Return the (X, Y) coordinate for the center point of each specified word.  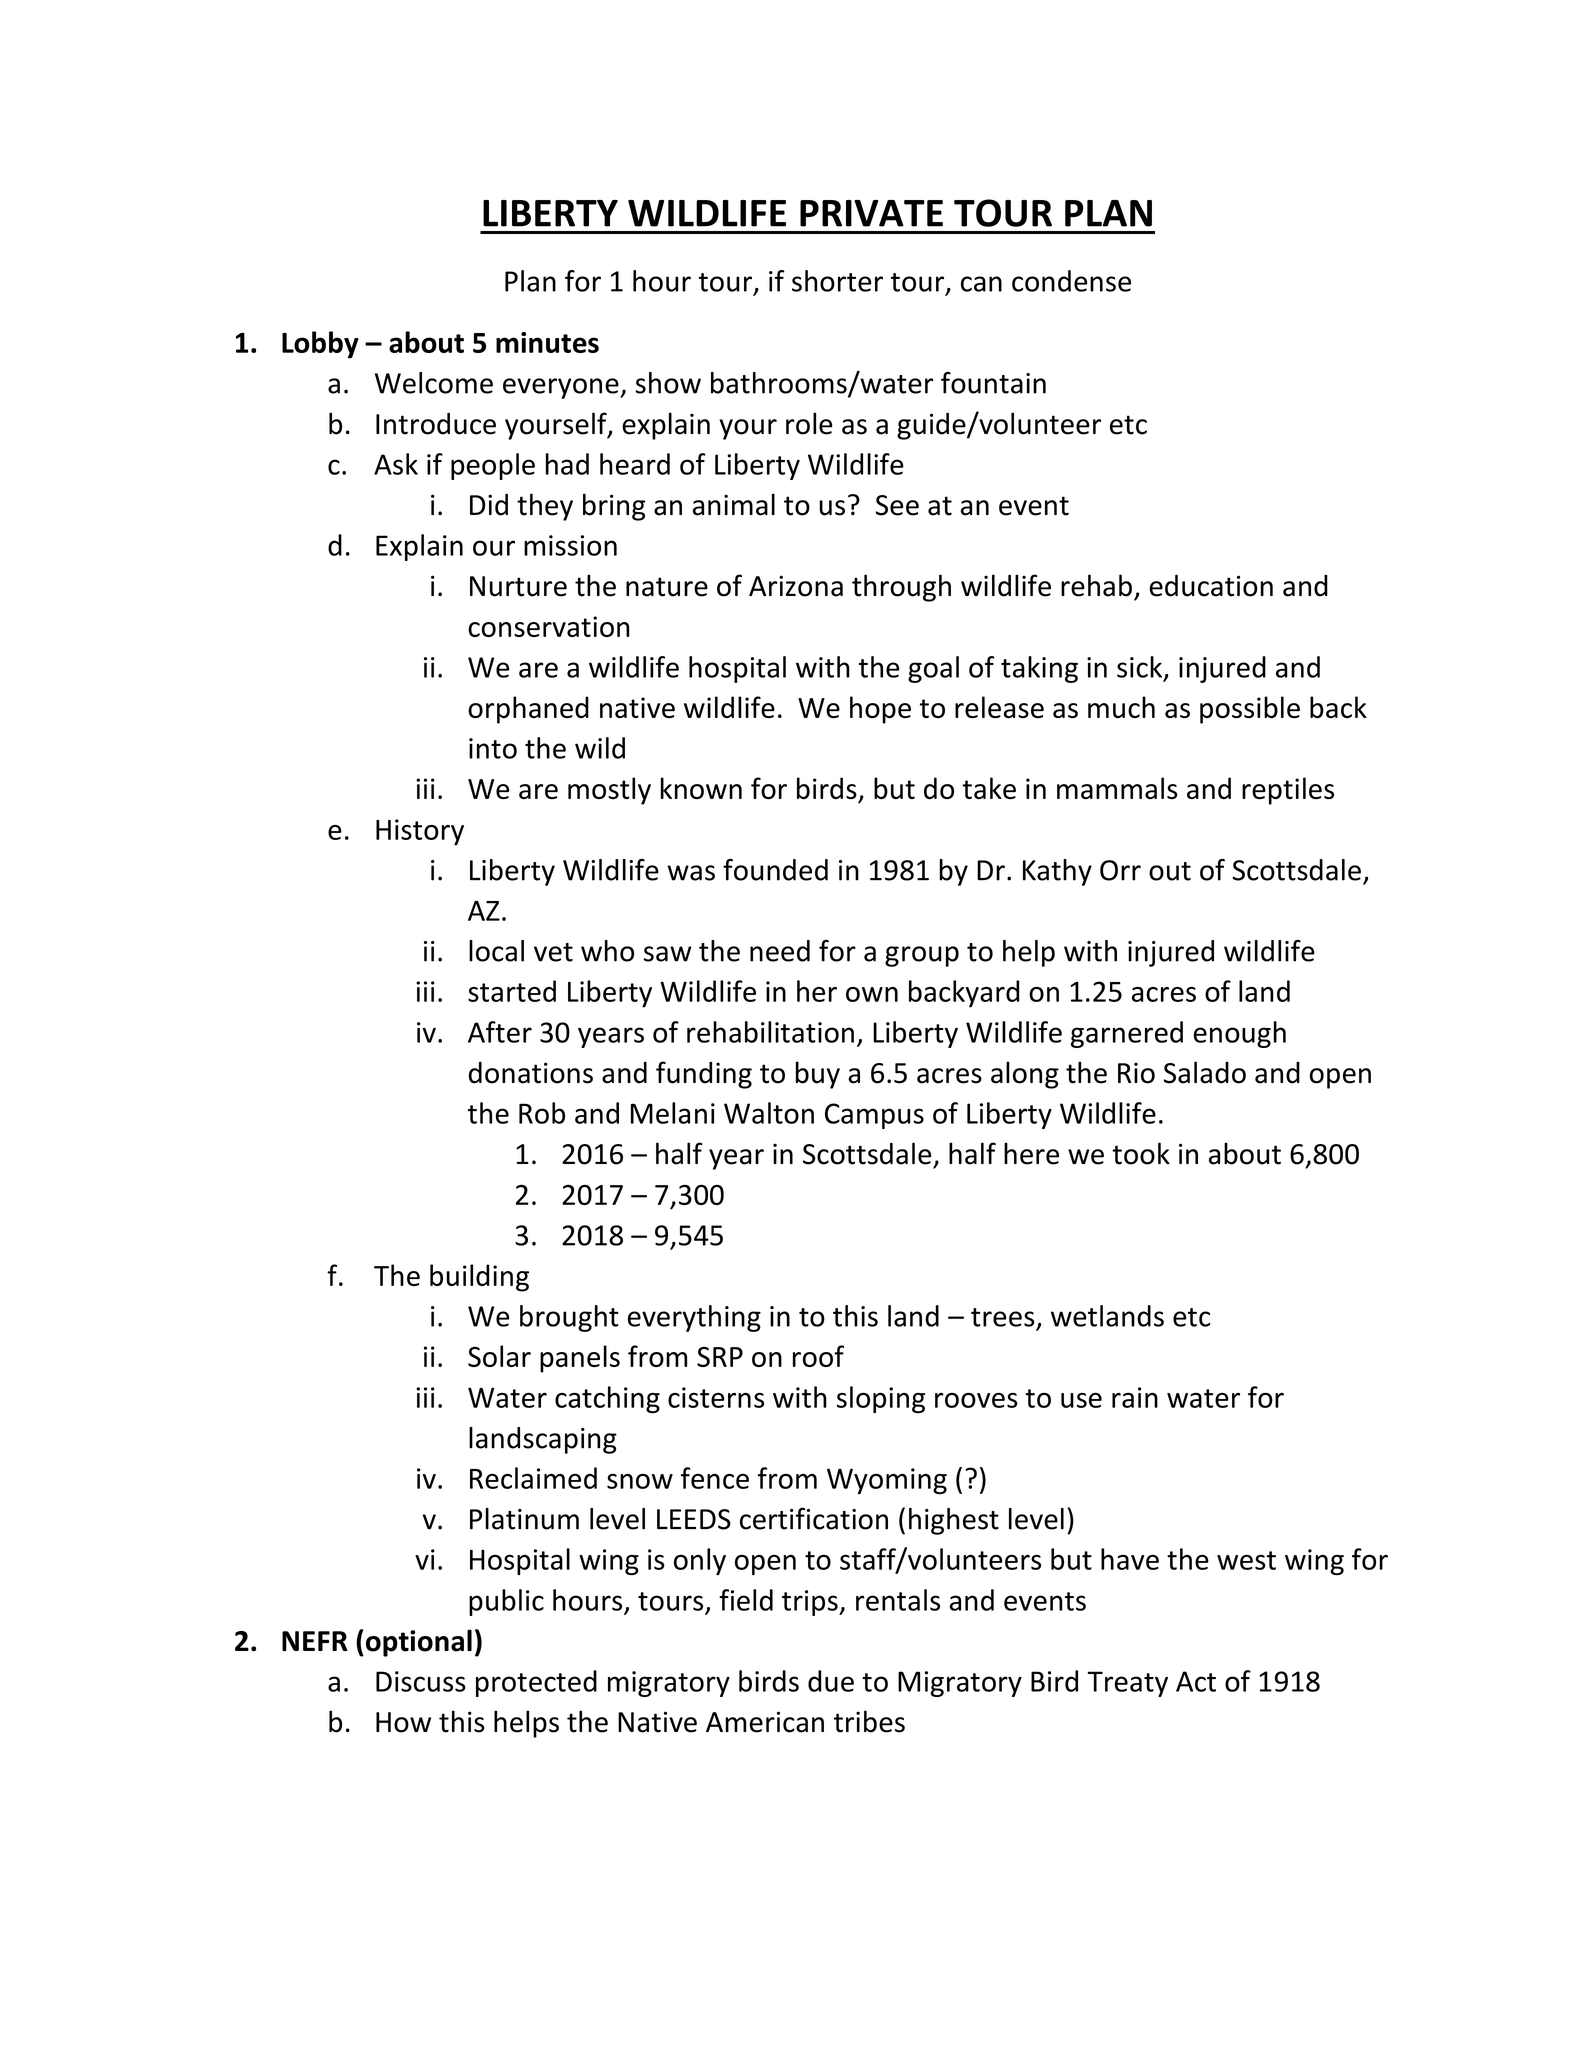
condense (1071, 281)
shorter (837, 281)
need (780, 951)
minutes (547, 342)
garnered (1127, 1034)
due (831, 1681)
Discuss (421, 1681)
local (496, 951)
